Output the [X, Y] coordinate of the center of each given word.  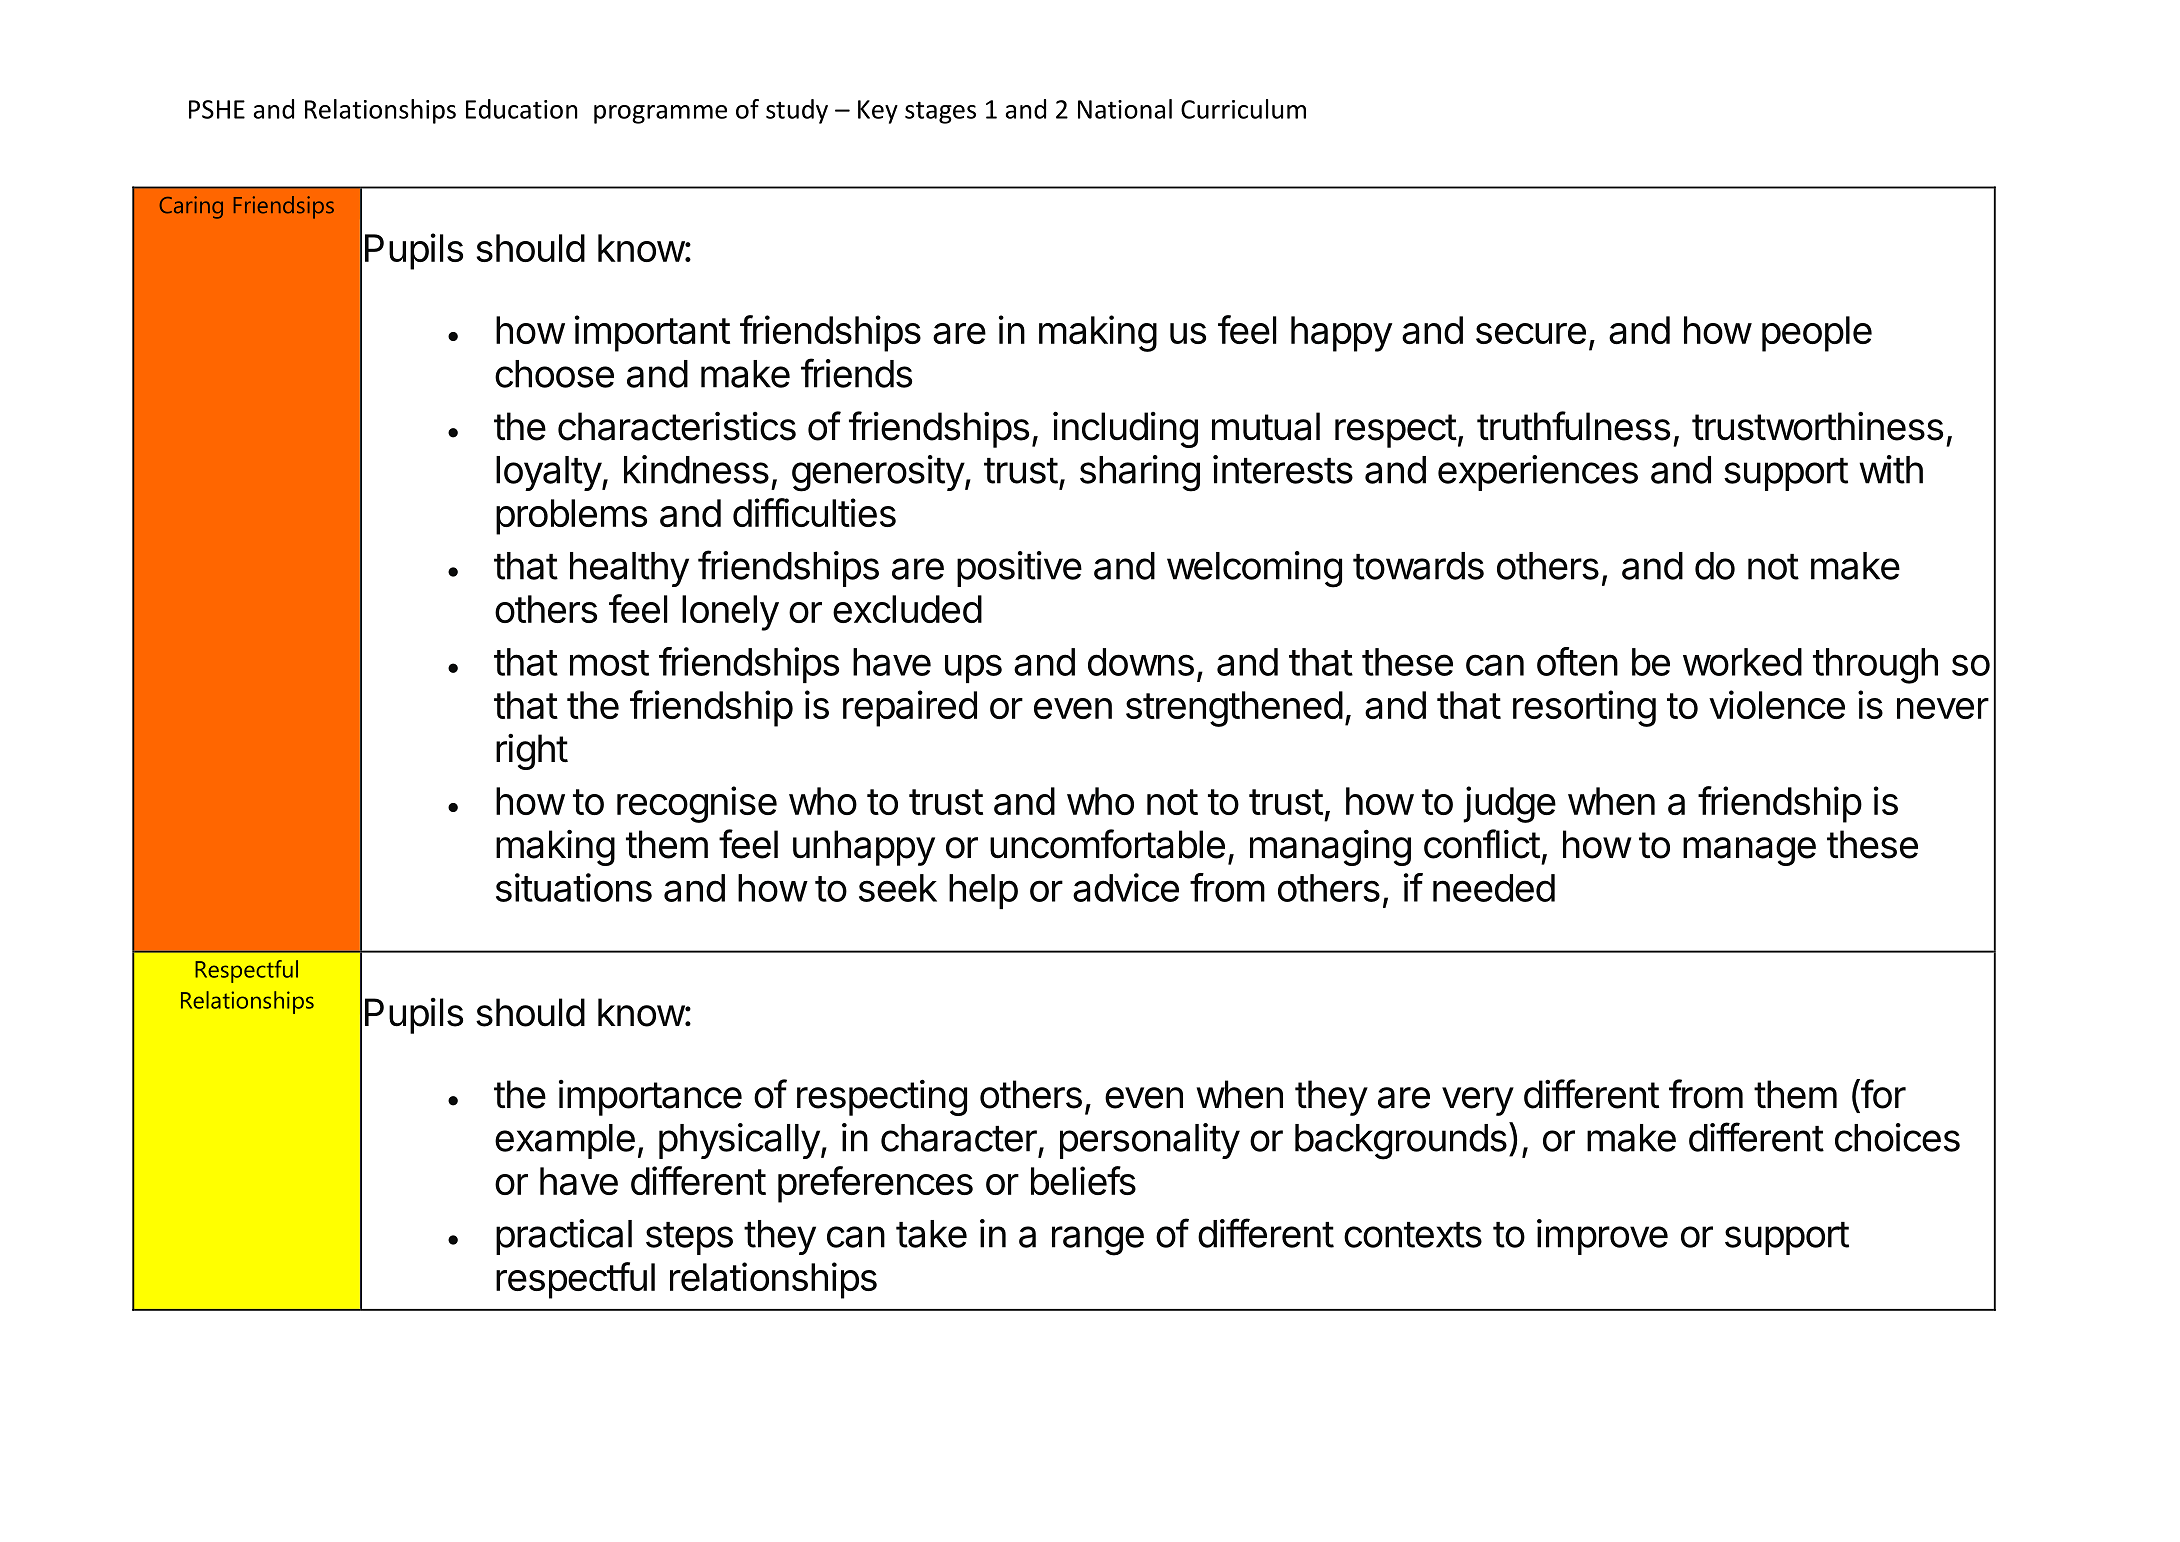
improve [1602, 1237]
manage [1749, 851]
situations [574, 887]
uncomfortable [1107, 844]
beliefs [1083, 1180]
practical [564, 1237]
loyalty [549, 473]
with [1891, 469]
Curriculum [1243, 109]
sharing [1140, 473]
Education [522, 109]
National [1125, 109]
